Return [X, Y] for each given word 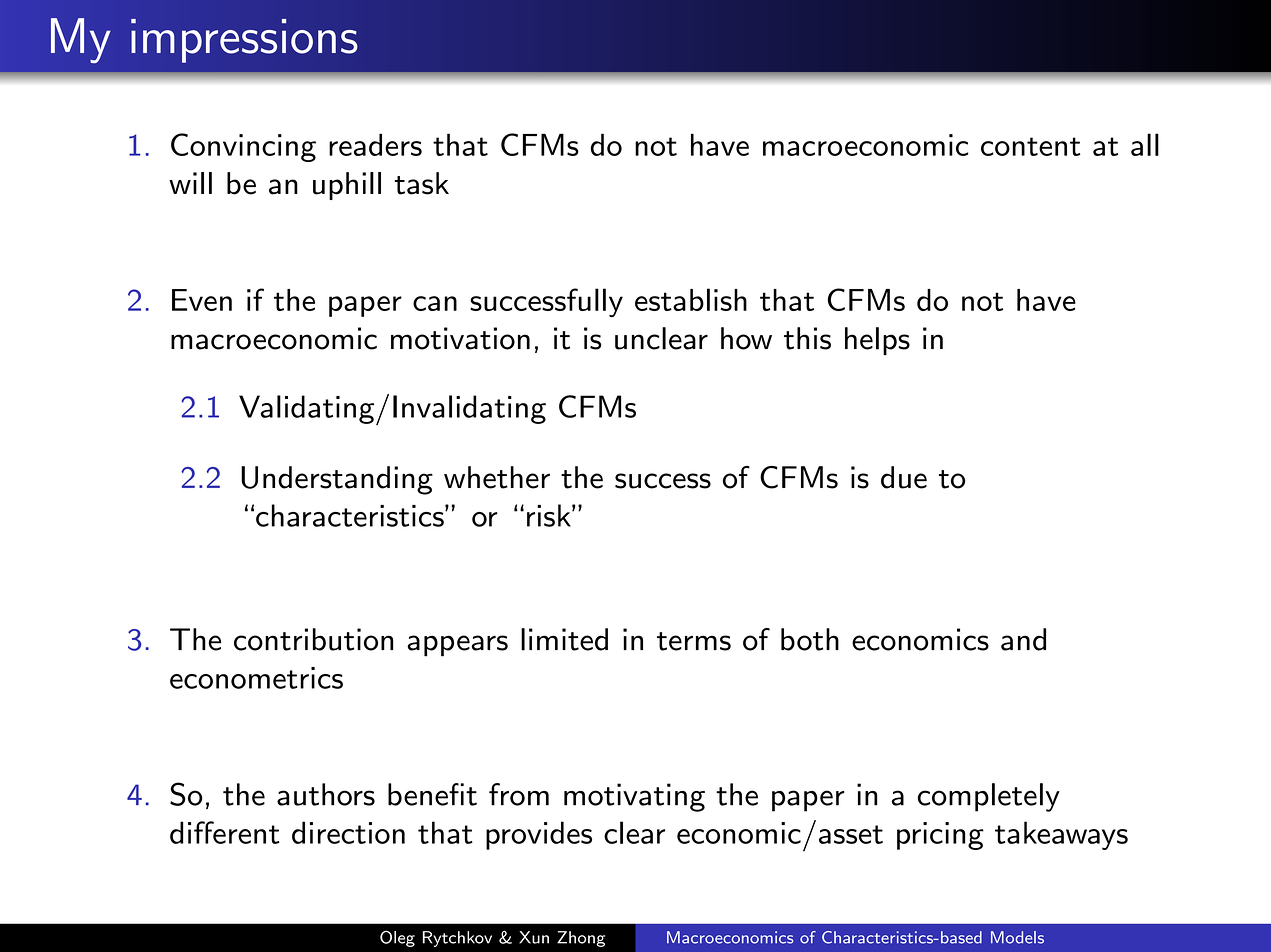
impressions [244, 41]
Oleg [397, 938]
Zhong [581, 939]
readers [375, 144]
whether [497, 477]
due [904, 477]
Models [1017, 937]
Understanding [337, 480]
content [1030, 146]
